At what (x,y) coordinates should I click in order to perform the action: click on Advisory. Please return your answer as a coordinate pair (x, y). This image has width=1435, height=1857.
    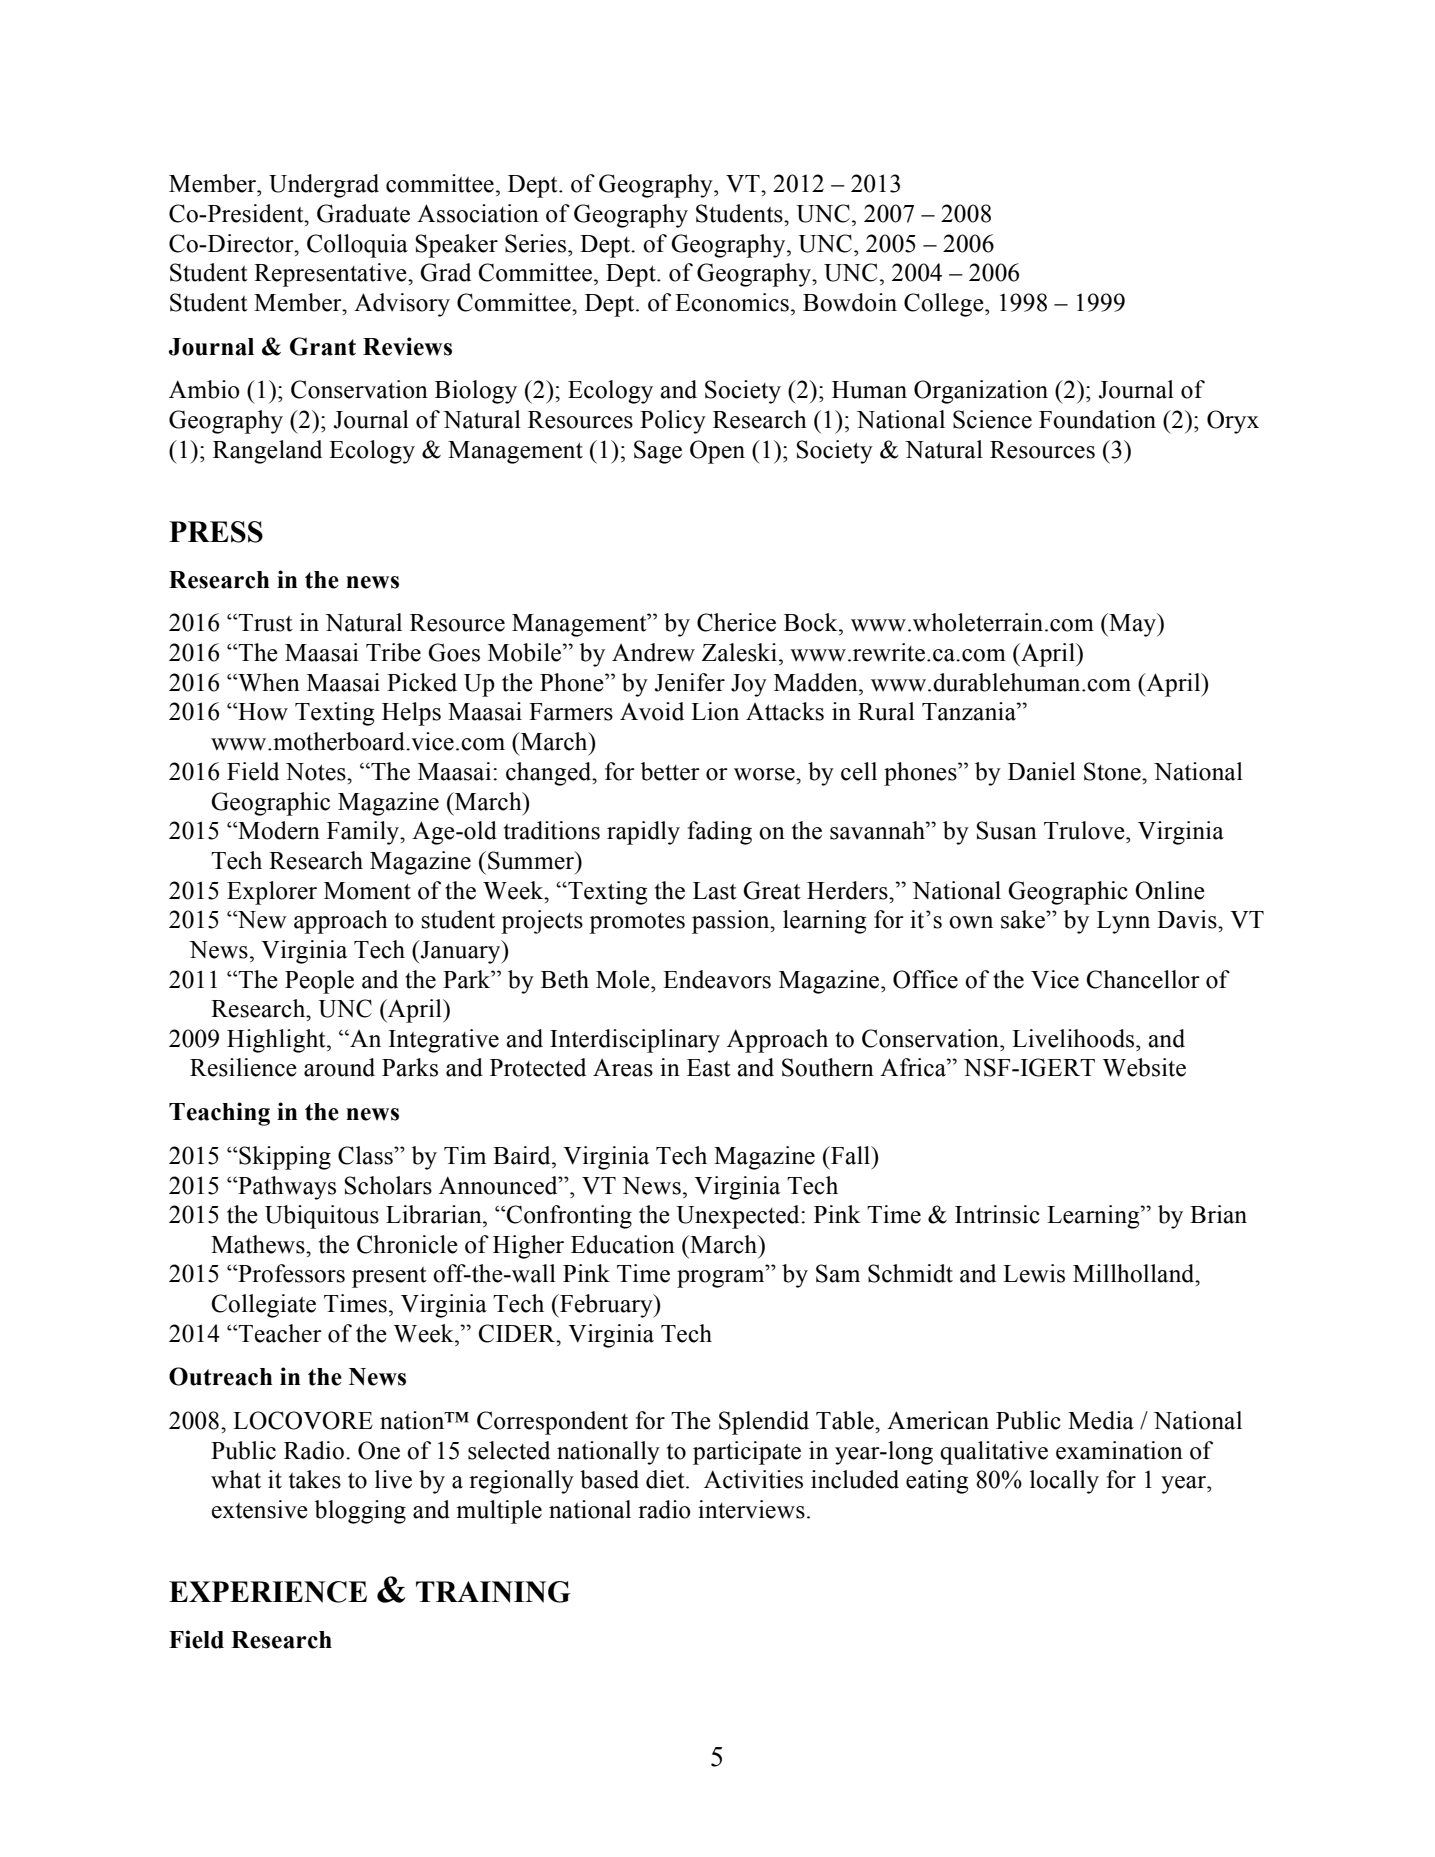
    Looking at the image, I should click on (402, 305).
